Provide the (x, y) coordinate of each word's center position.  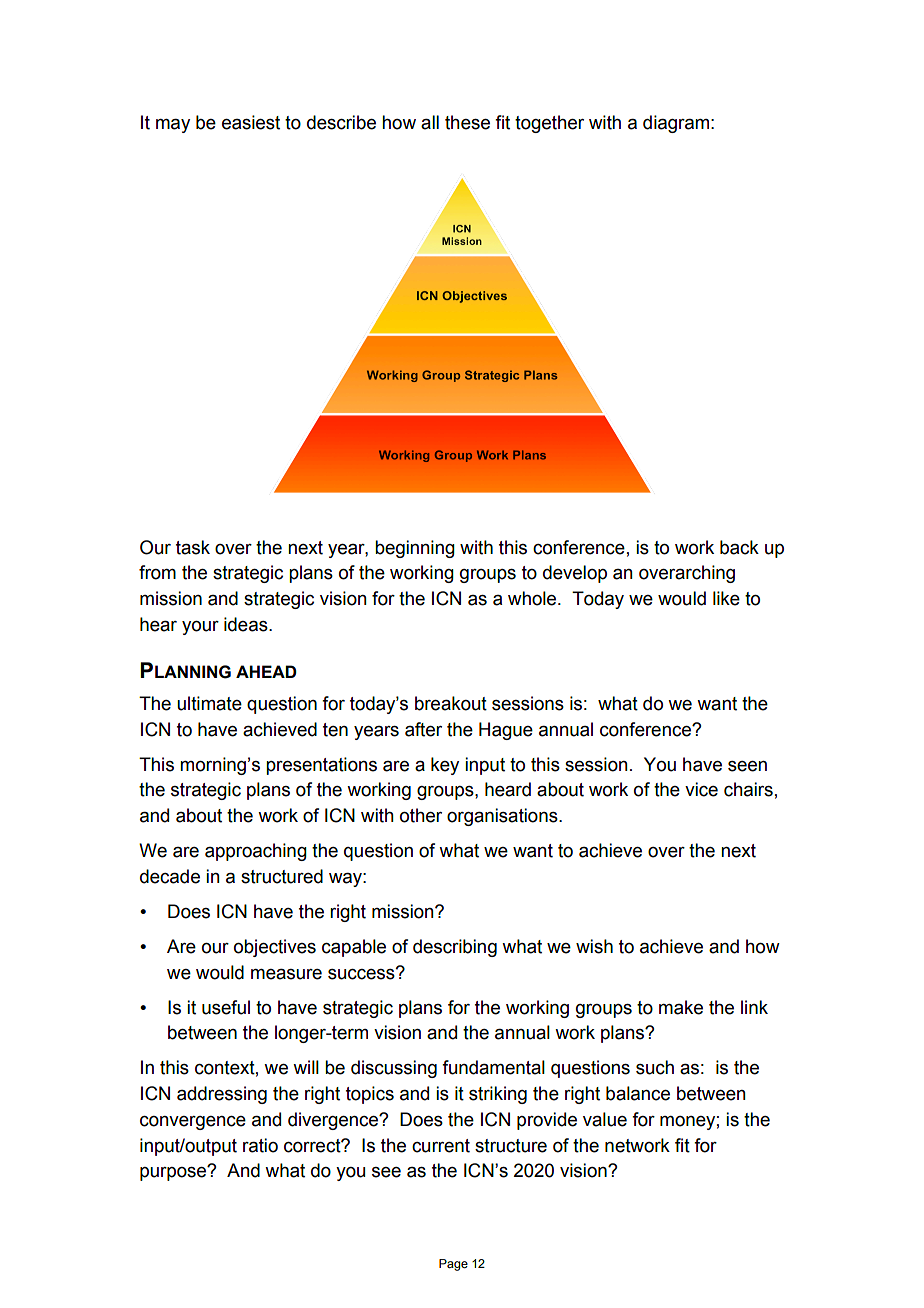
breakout (451, 703)
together (549, 124)
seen (747, 766)
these (467, 122)
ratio (260, 1145)
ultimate (209, 703)
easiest (251, 122)
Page (453, 1265)
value (605, 1119)
